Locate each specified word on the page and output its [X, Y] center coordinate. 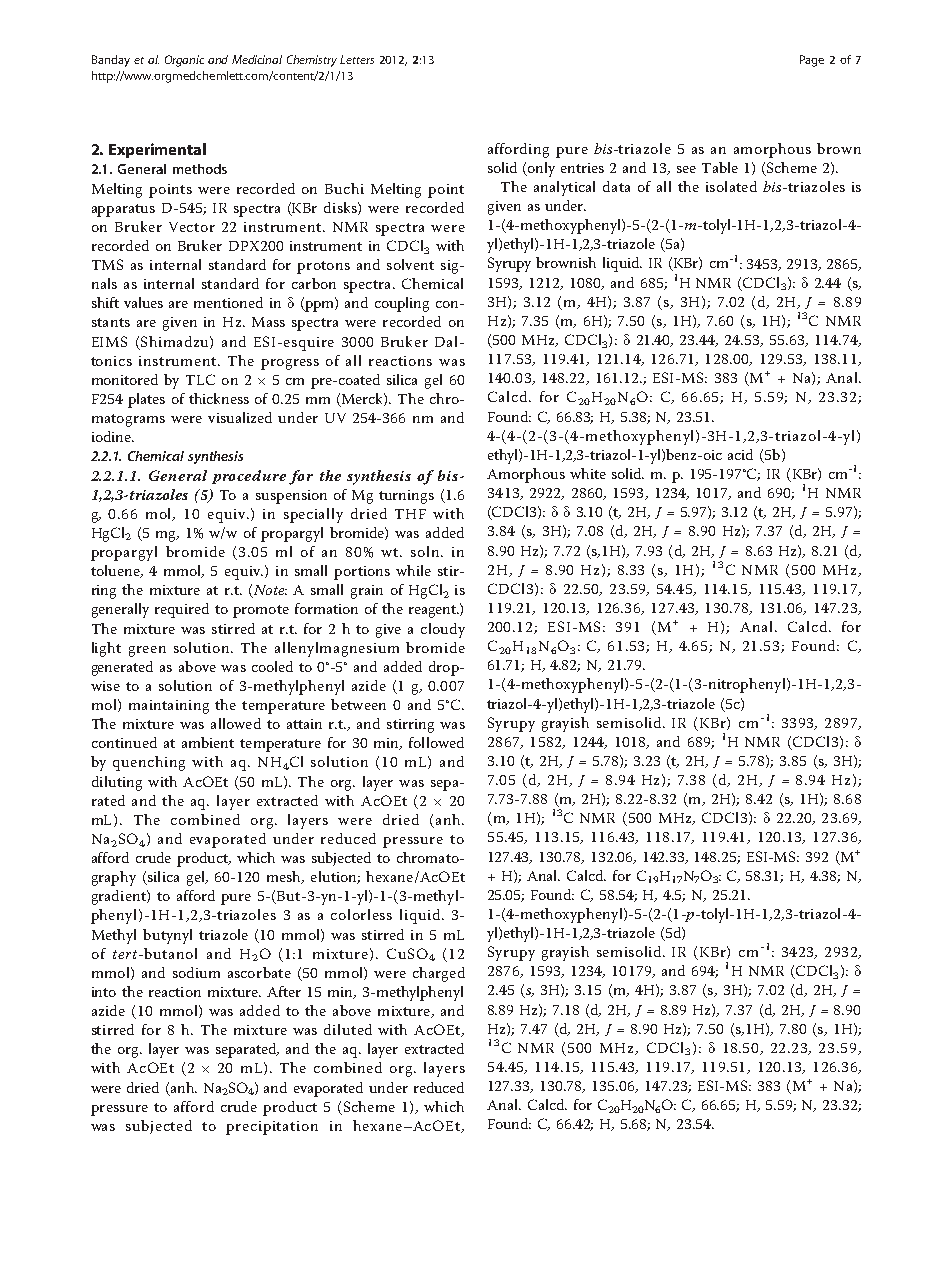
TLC [200, 379]
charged [439, 974]
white [588, 473]
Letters [357, 59]
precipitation [272, 1128]
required [182, 610]
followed [436, 742]
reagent [434, 611]
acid [740, 454]
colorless [361, 914]
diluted [348, 1029]
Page [812, 61]
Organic [184, 61]
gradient [120, 897]
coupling [402, 304]
